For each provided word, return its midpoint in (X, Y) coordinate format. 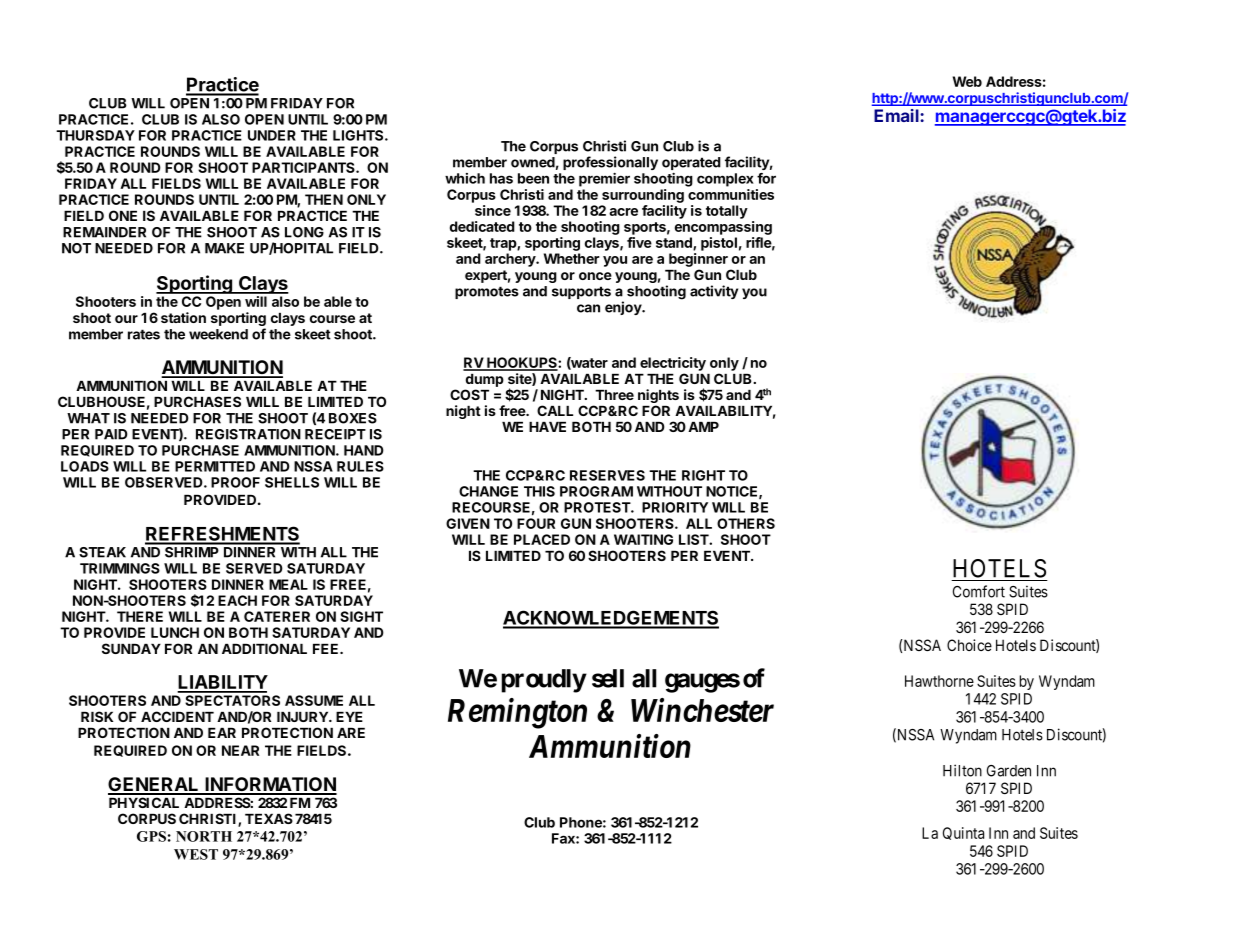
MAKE (224, 248)
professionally (610, 163)
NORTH (204, 836)
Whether (571, 258)
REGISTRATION (248, 434)
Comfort (979, 591)
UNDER (272, 135)
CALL (555, 410)
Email (897, 115)
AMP (703, 427)
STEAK (102, 552)
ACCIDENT (177, 716)
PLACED (542, 539)
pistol (719, 244)
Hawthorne (939, 681)
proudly (544, 681)
